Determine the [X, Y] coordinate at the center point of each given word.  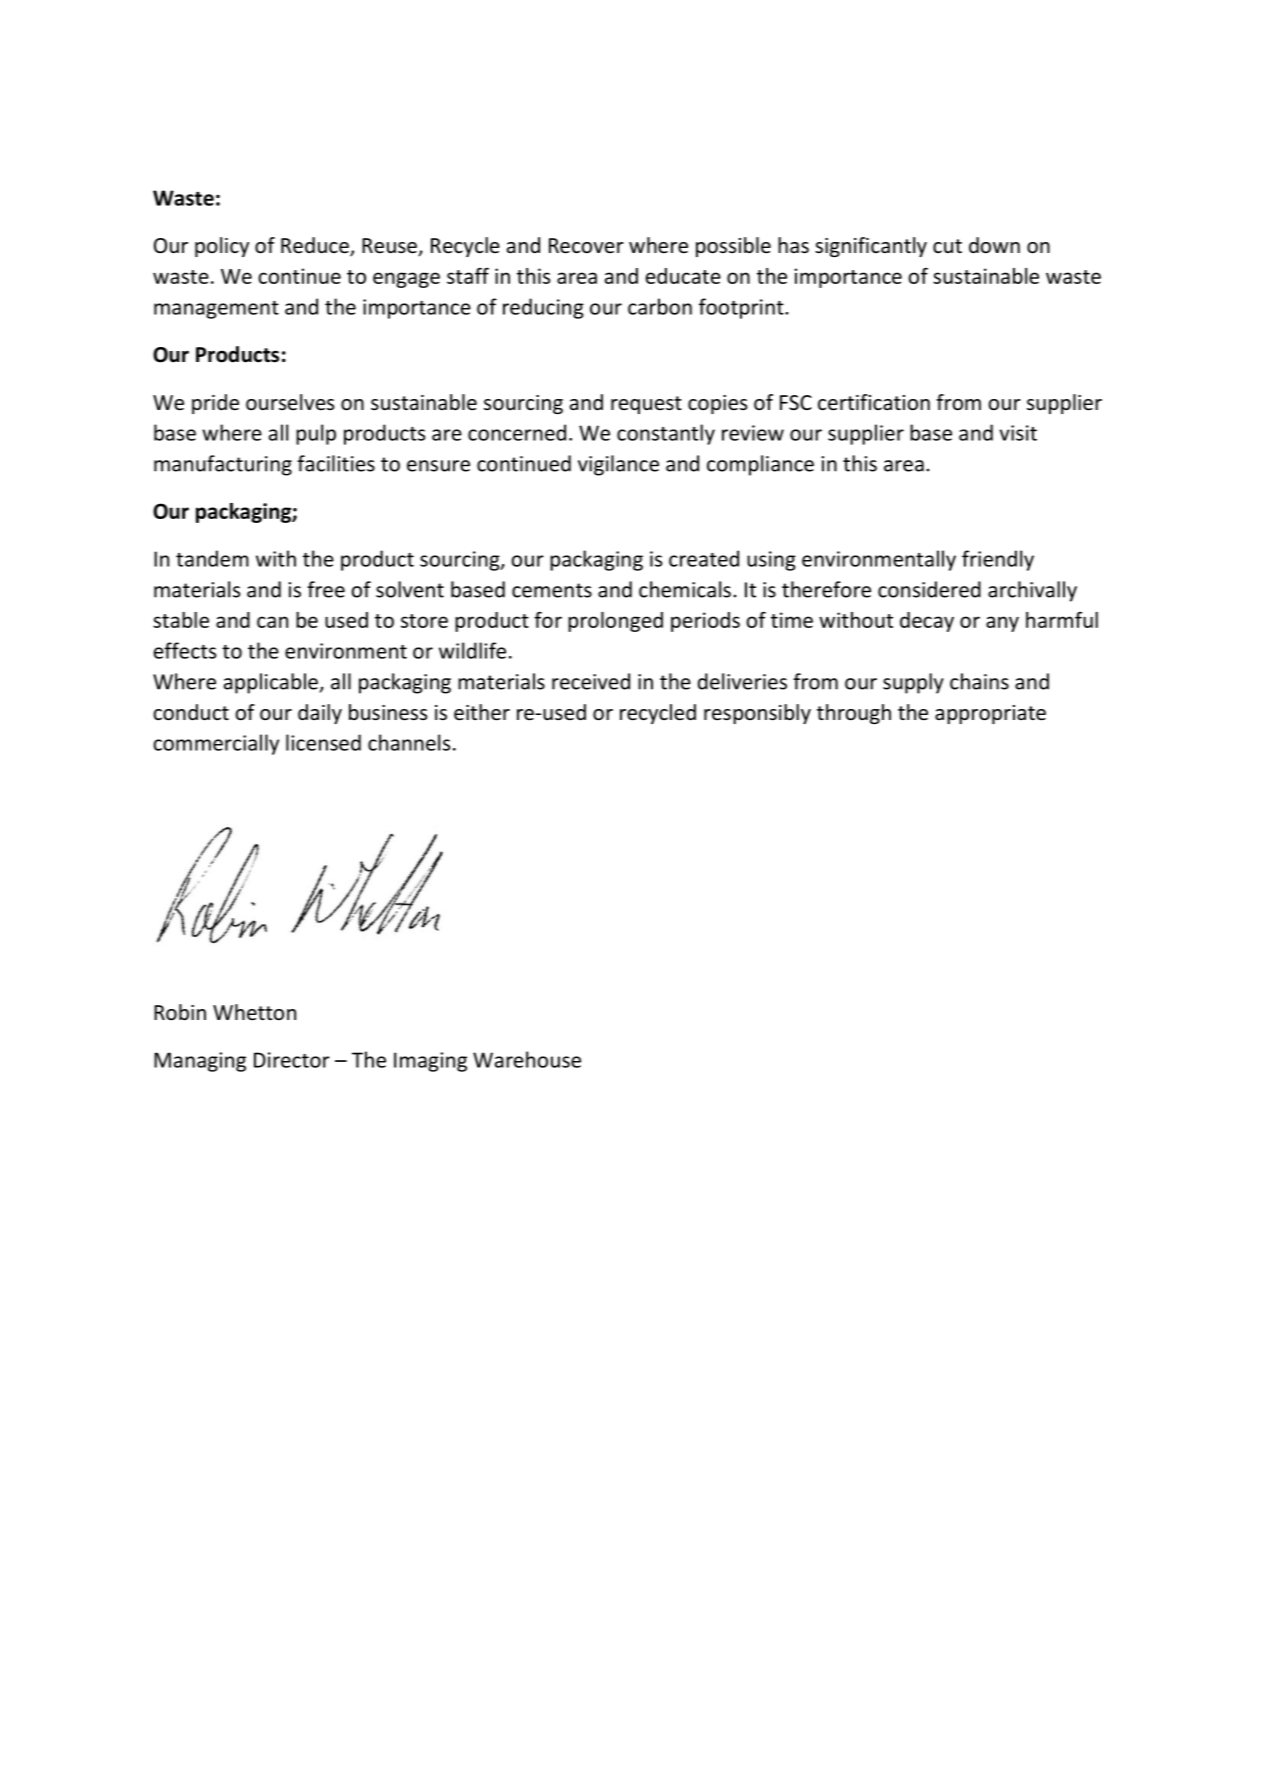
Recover [586, 246]
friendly [998, 560]
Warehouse [527, 1059]
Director [292, 1060]
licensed [323, 742]
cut [947, 246]
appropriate [990, 714]
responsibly [757, 714]
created [704, 558]
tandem [212, 558]
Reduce [316, 246]
